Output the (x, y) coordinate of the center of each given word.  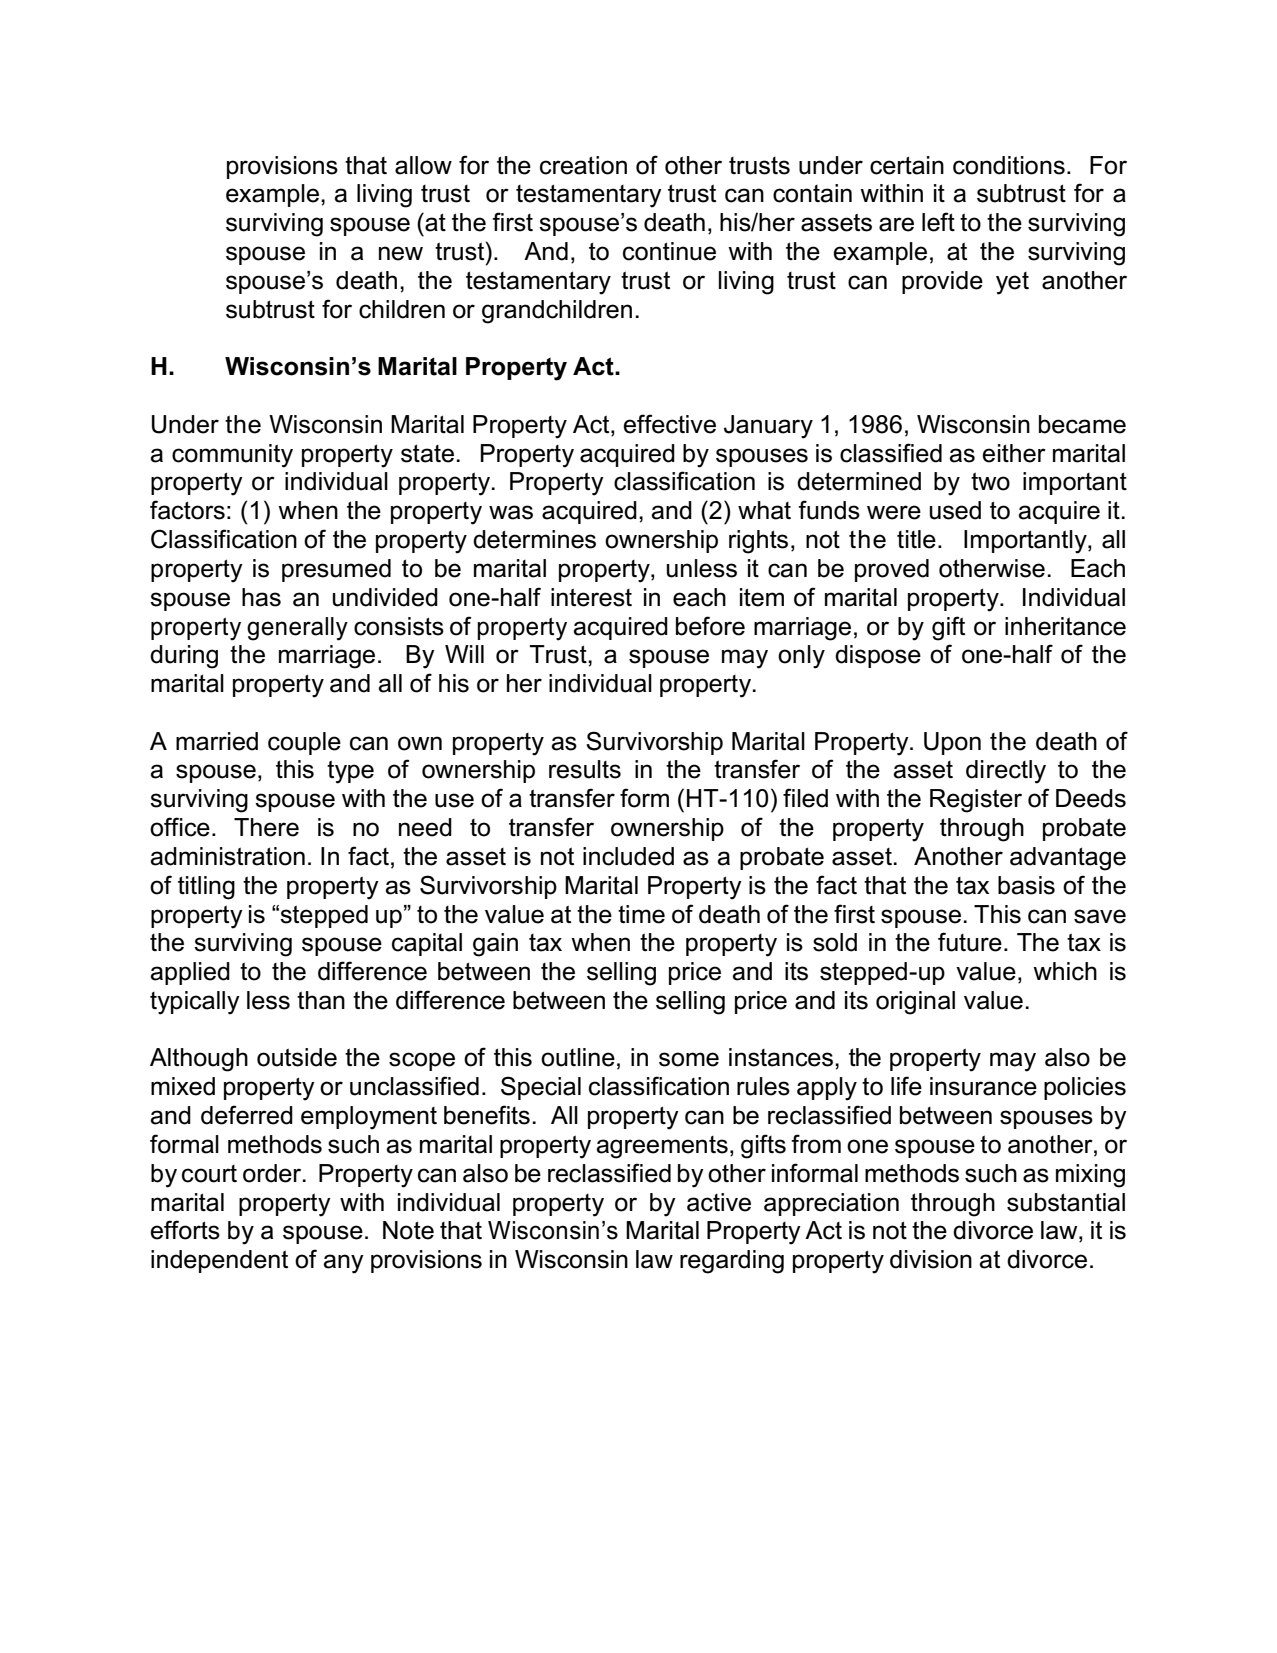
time (641, 914)
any (343, 1264)
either (1014, 453)
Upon (952, 743)
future (970, 942)
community (232, 456)
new (401, 253)
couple (304, 743)
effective (669, 424)
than (321, 1000)
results (585, 769)
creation (583, 165)
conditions (1009, 165)
